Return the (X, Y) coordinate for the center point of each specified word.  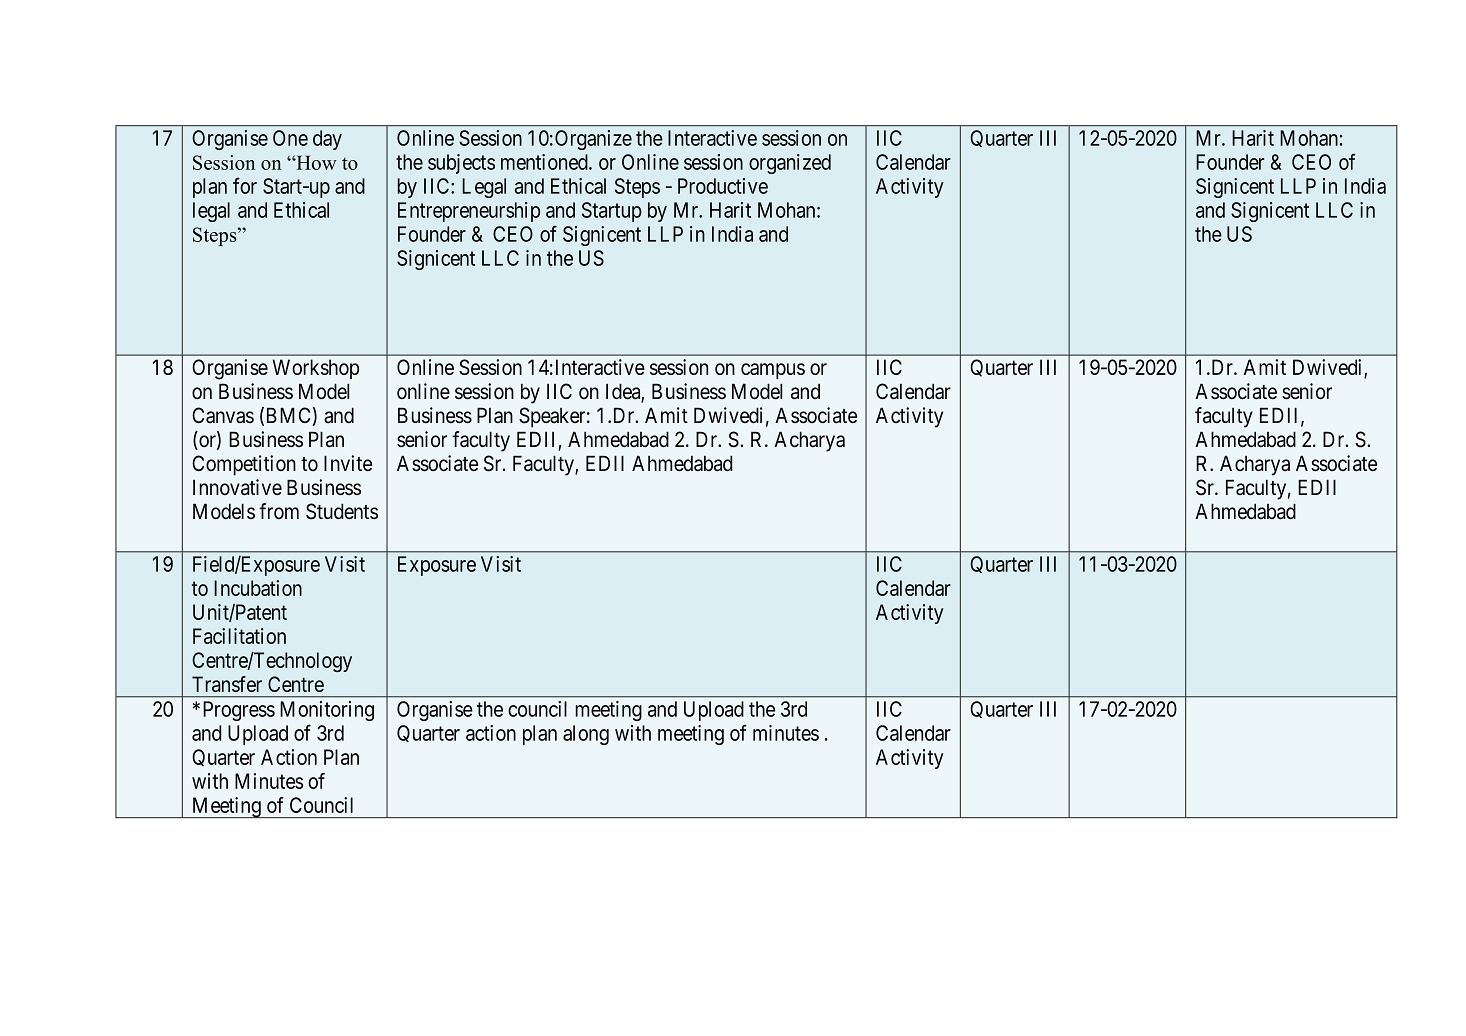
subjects (461, 164)
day (327, 140)
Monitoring (327, 711)
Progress (239, 711)
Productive (723, 186)
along (586, 735)
